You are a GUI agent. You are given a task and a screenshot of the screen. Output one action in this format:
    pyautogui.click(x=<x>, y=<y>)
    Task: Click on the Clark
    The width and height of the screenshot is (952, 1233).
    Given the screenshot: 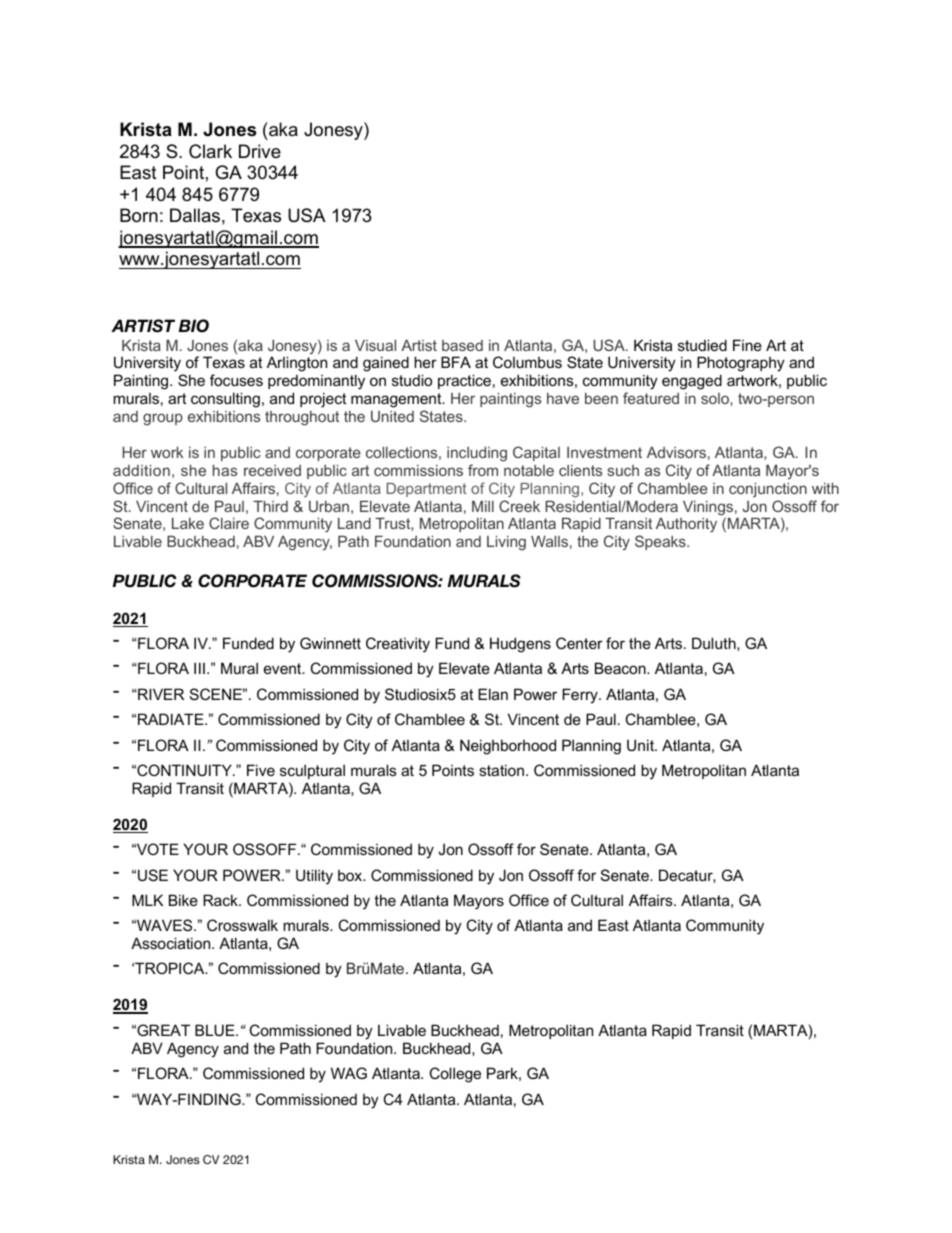 What is the action you would take?
    pyautogui.click(x=210, y=151)
